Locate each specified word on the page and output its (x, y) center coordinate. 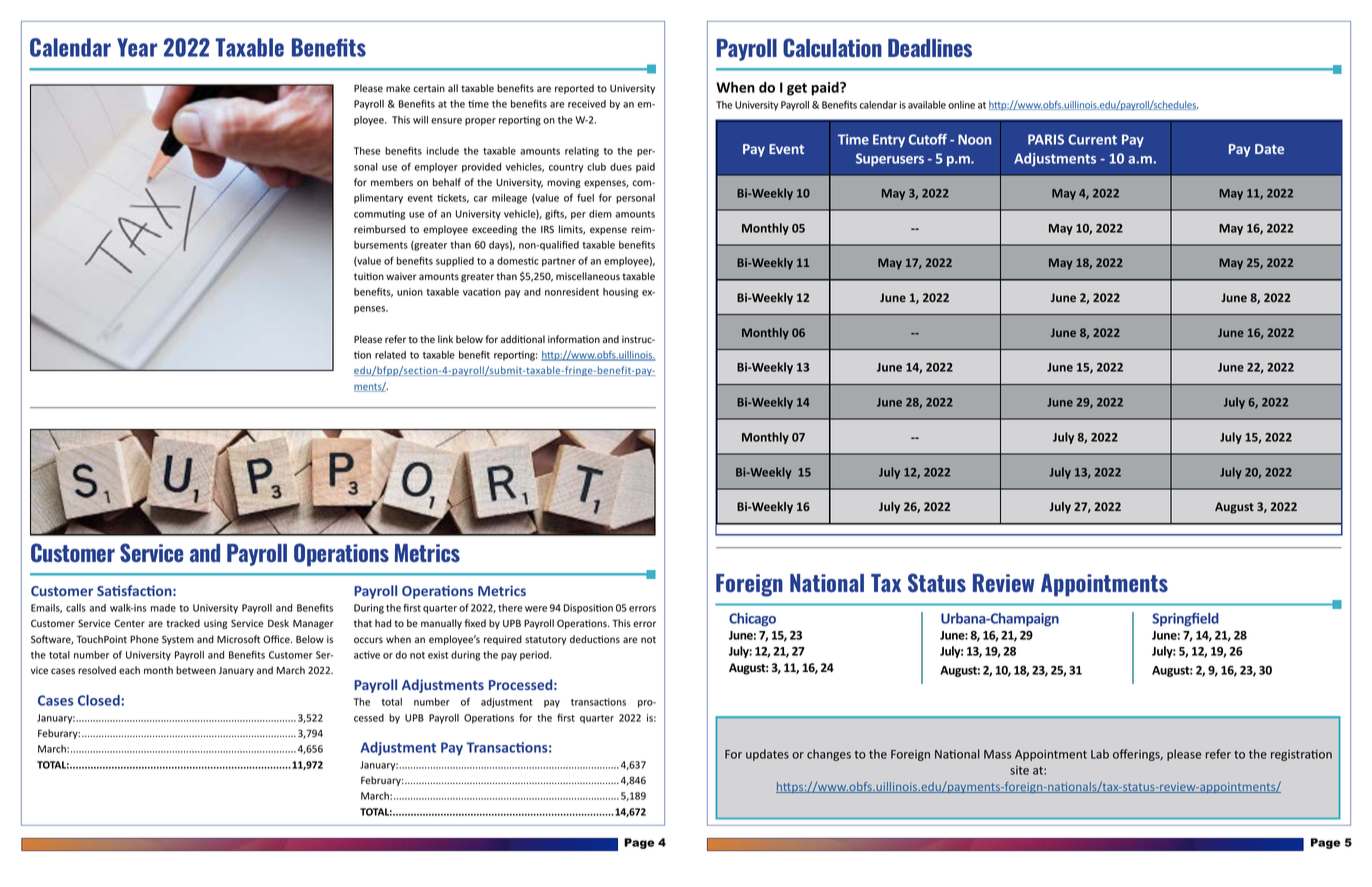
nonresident (572, 292)
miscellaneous (588, 276)
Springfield (1185, 620)
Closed (100, 700)
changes (829, 755)
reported (574, 89)
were (536, 609)
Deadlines (930, 48)
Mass (998, 754)
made (163, 608)
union (410, 292)
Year (137, 47)
